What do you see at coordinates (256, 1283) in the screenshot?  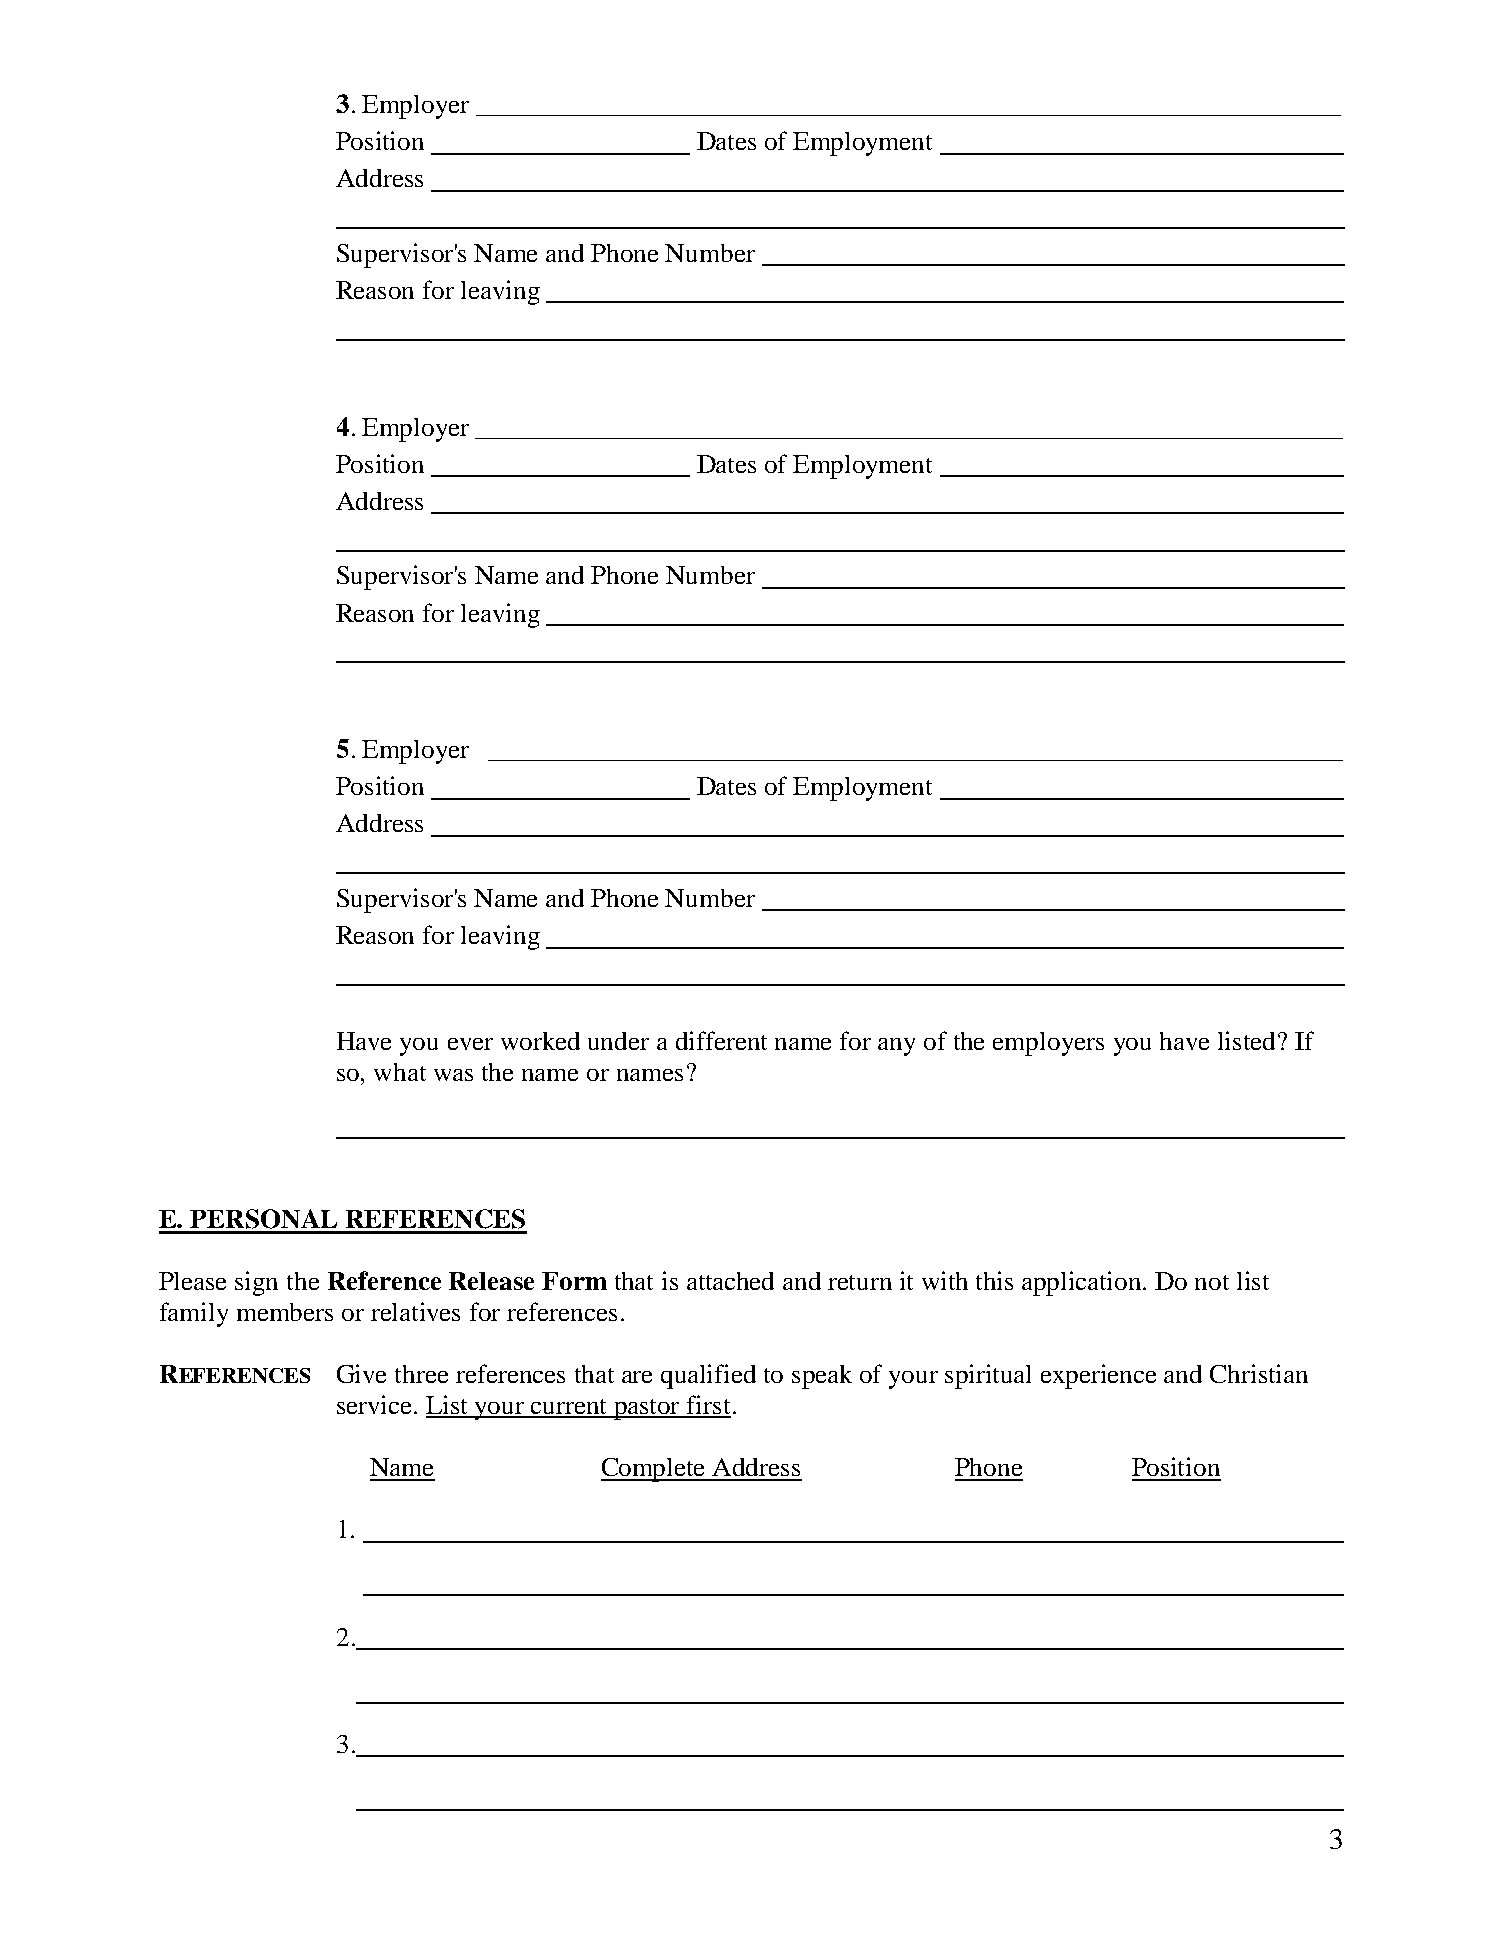 I see `sign` at bounding box center [256, 1283].
